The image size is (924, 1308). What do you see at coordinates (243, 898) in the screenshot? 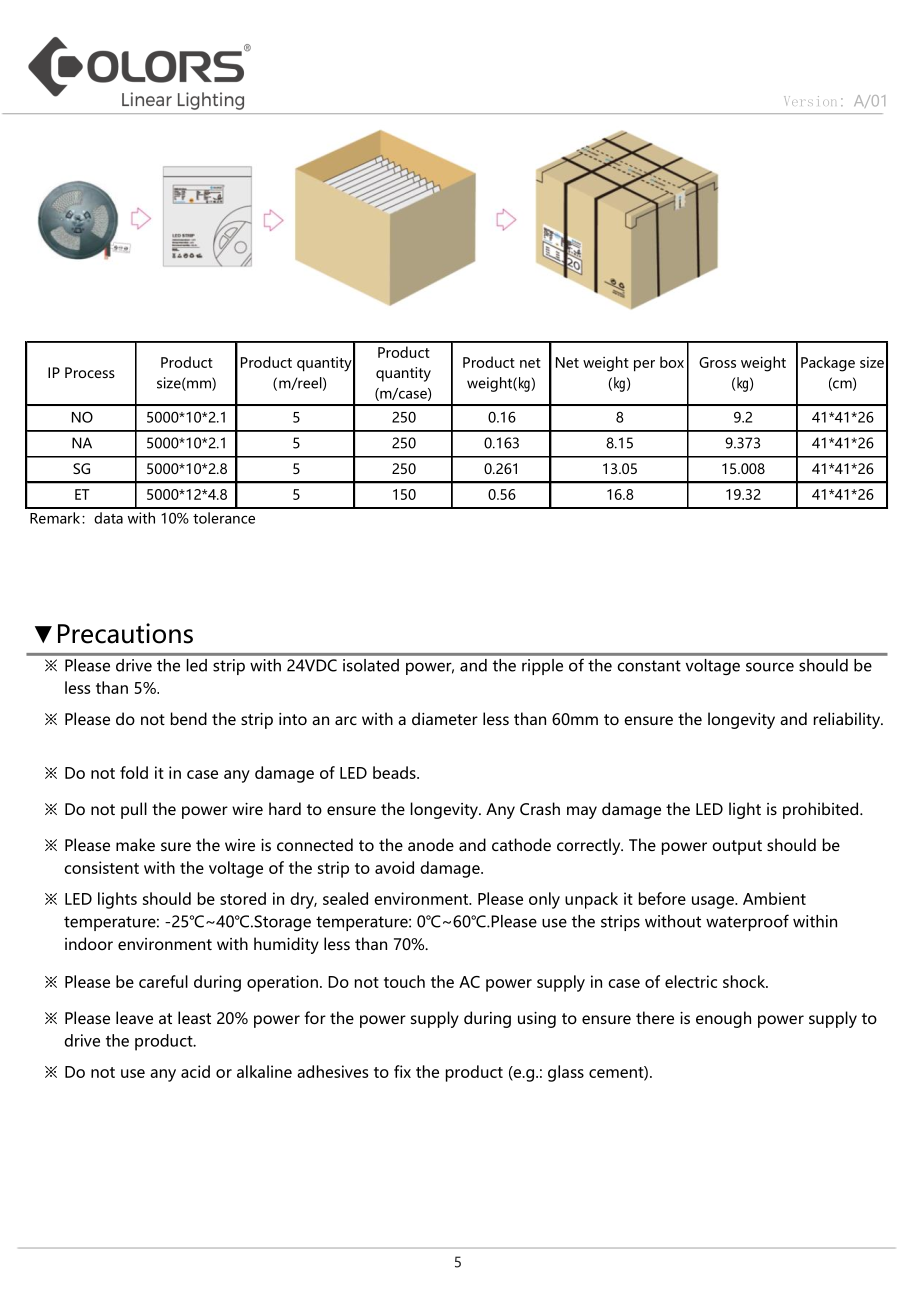
I see `stored` at bounding box center [243, 898].
